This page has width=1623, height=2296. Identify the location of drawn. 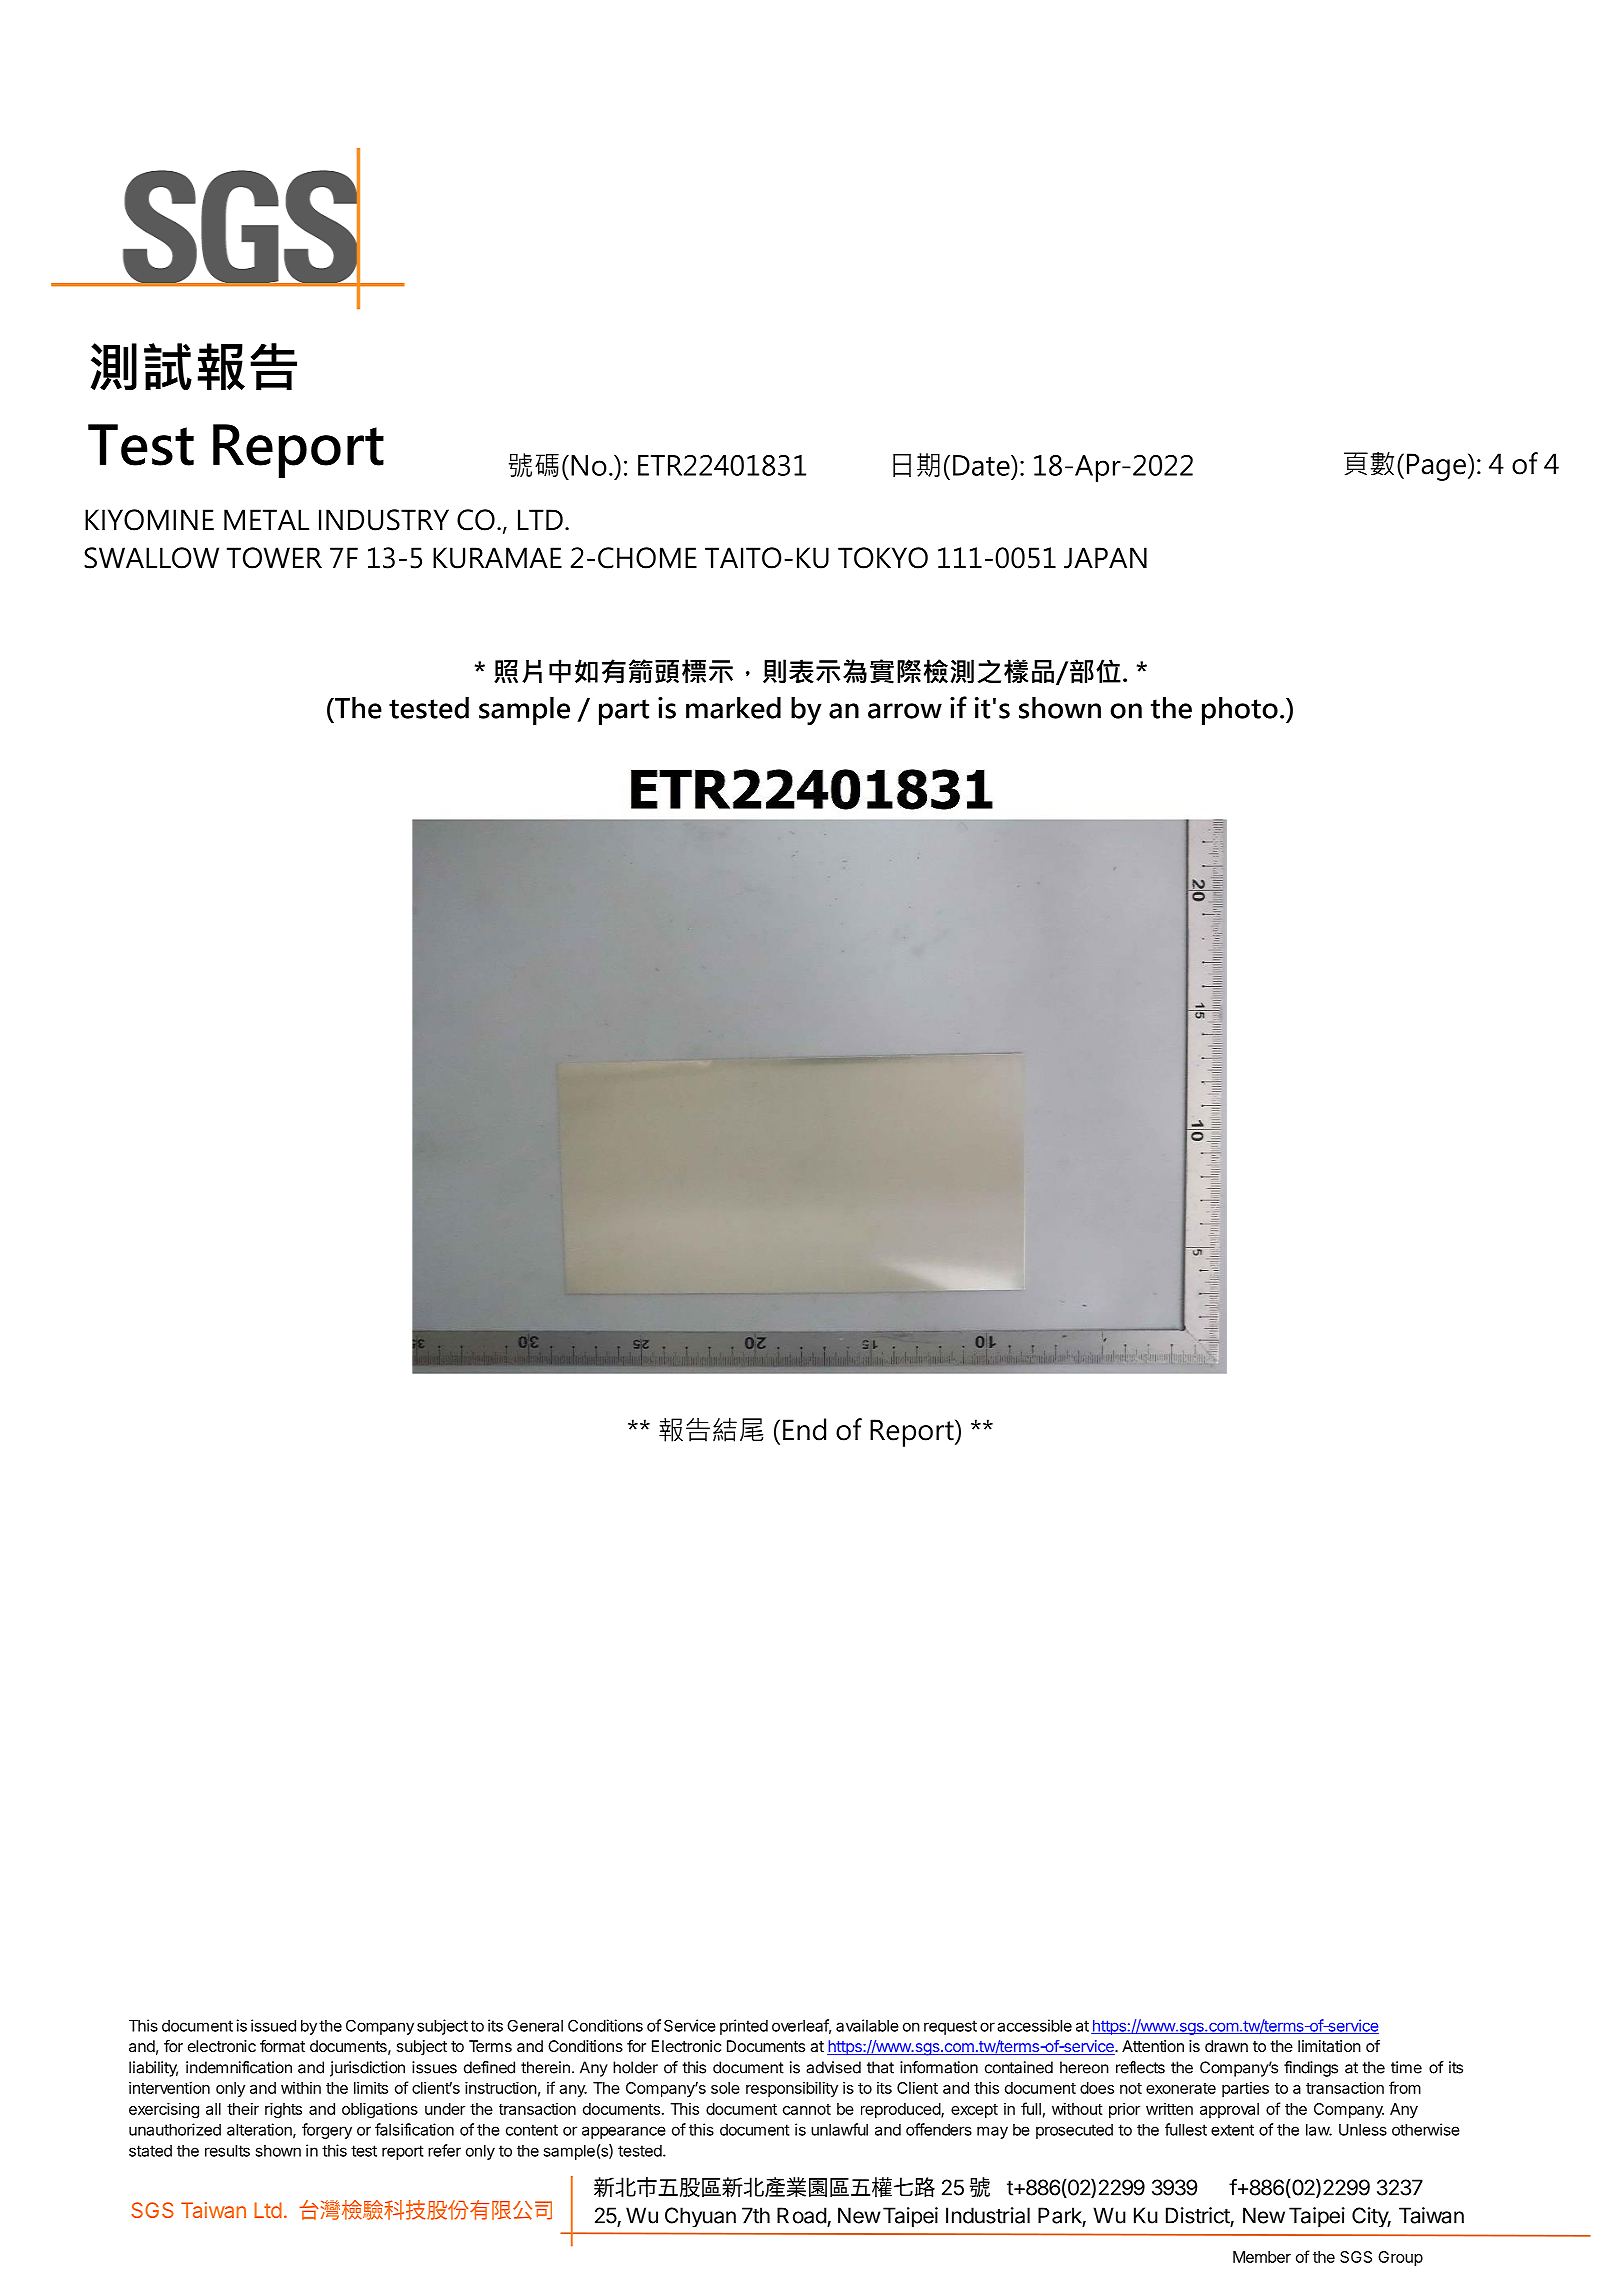
(1226, 2046).
